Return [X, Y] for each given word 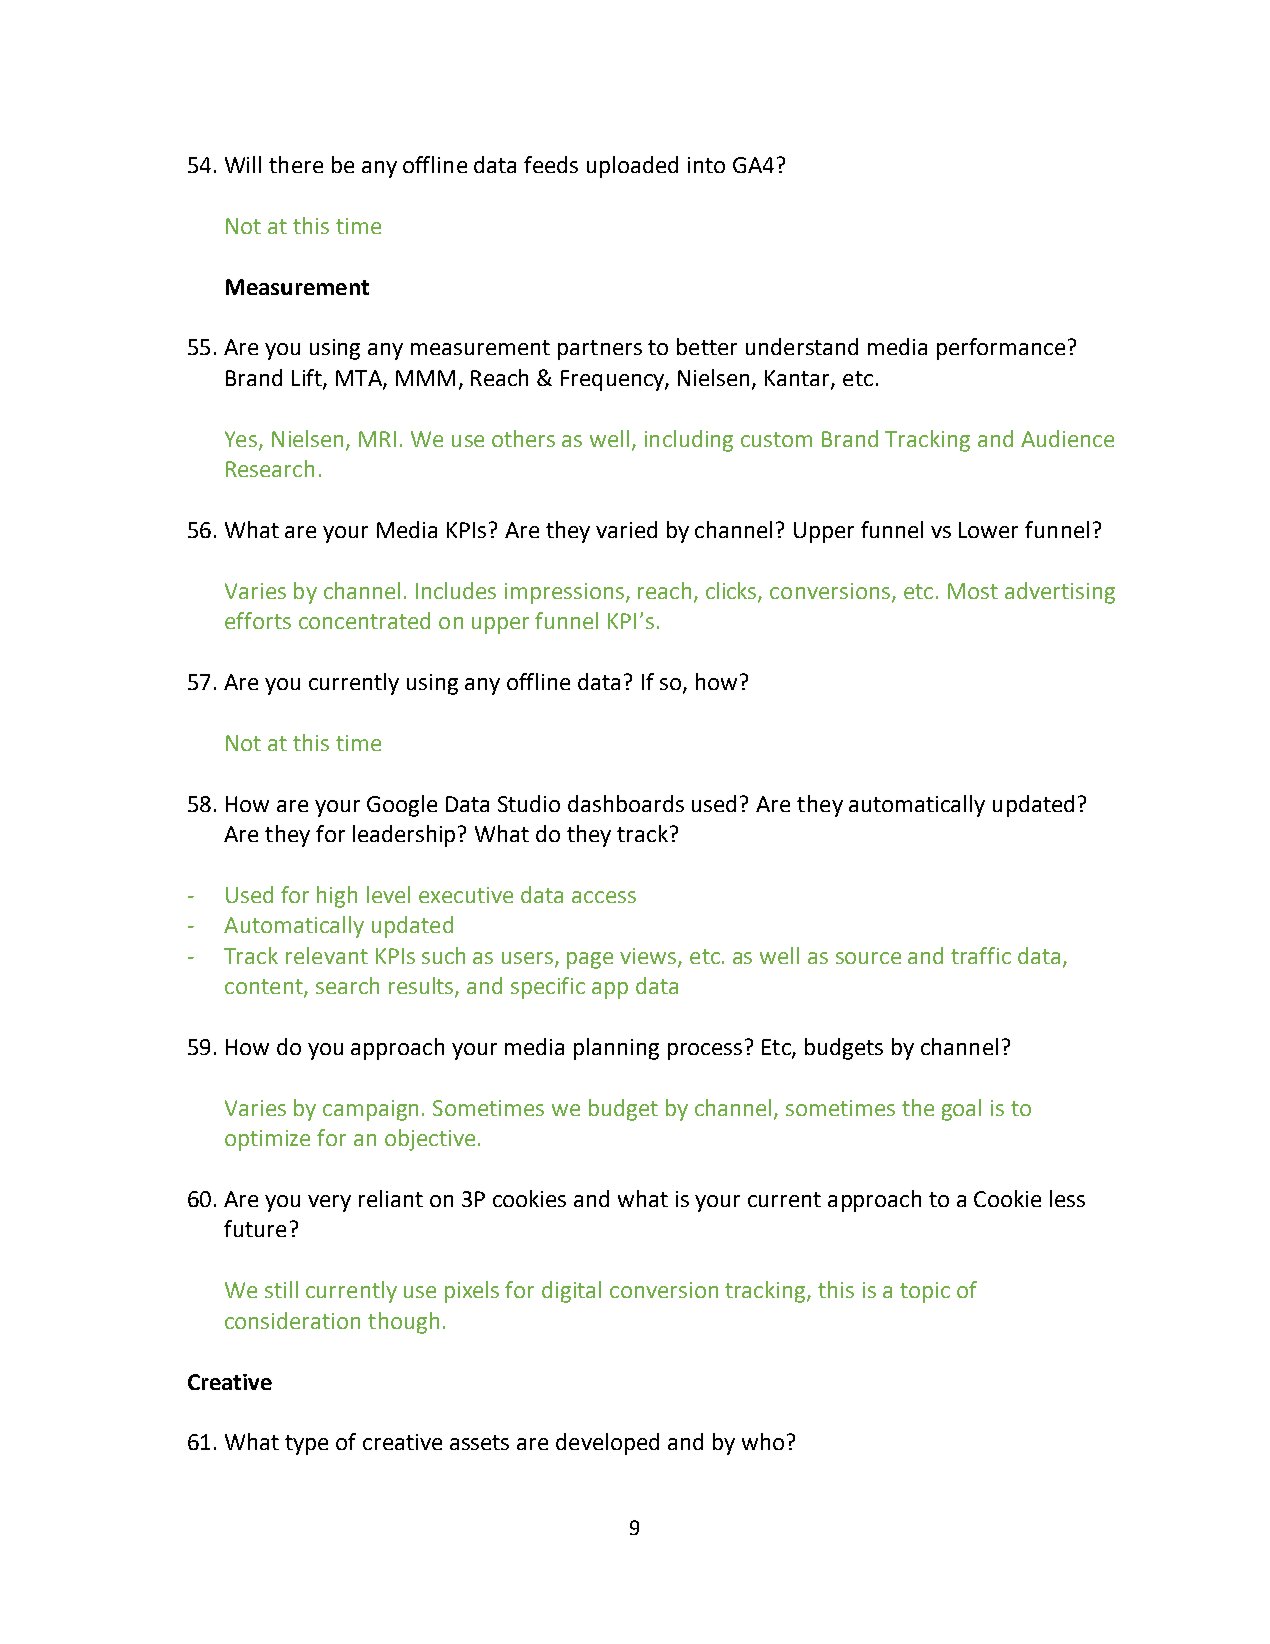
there [296, 164]
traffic [981, 955]
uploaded [632, 167]
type [306, 1445]
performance [1001, 349]
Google [402, 806]
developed [607, 1444]
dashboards [626, 803]
